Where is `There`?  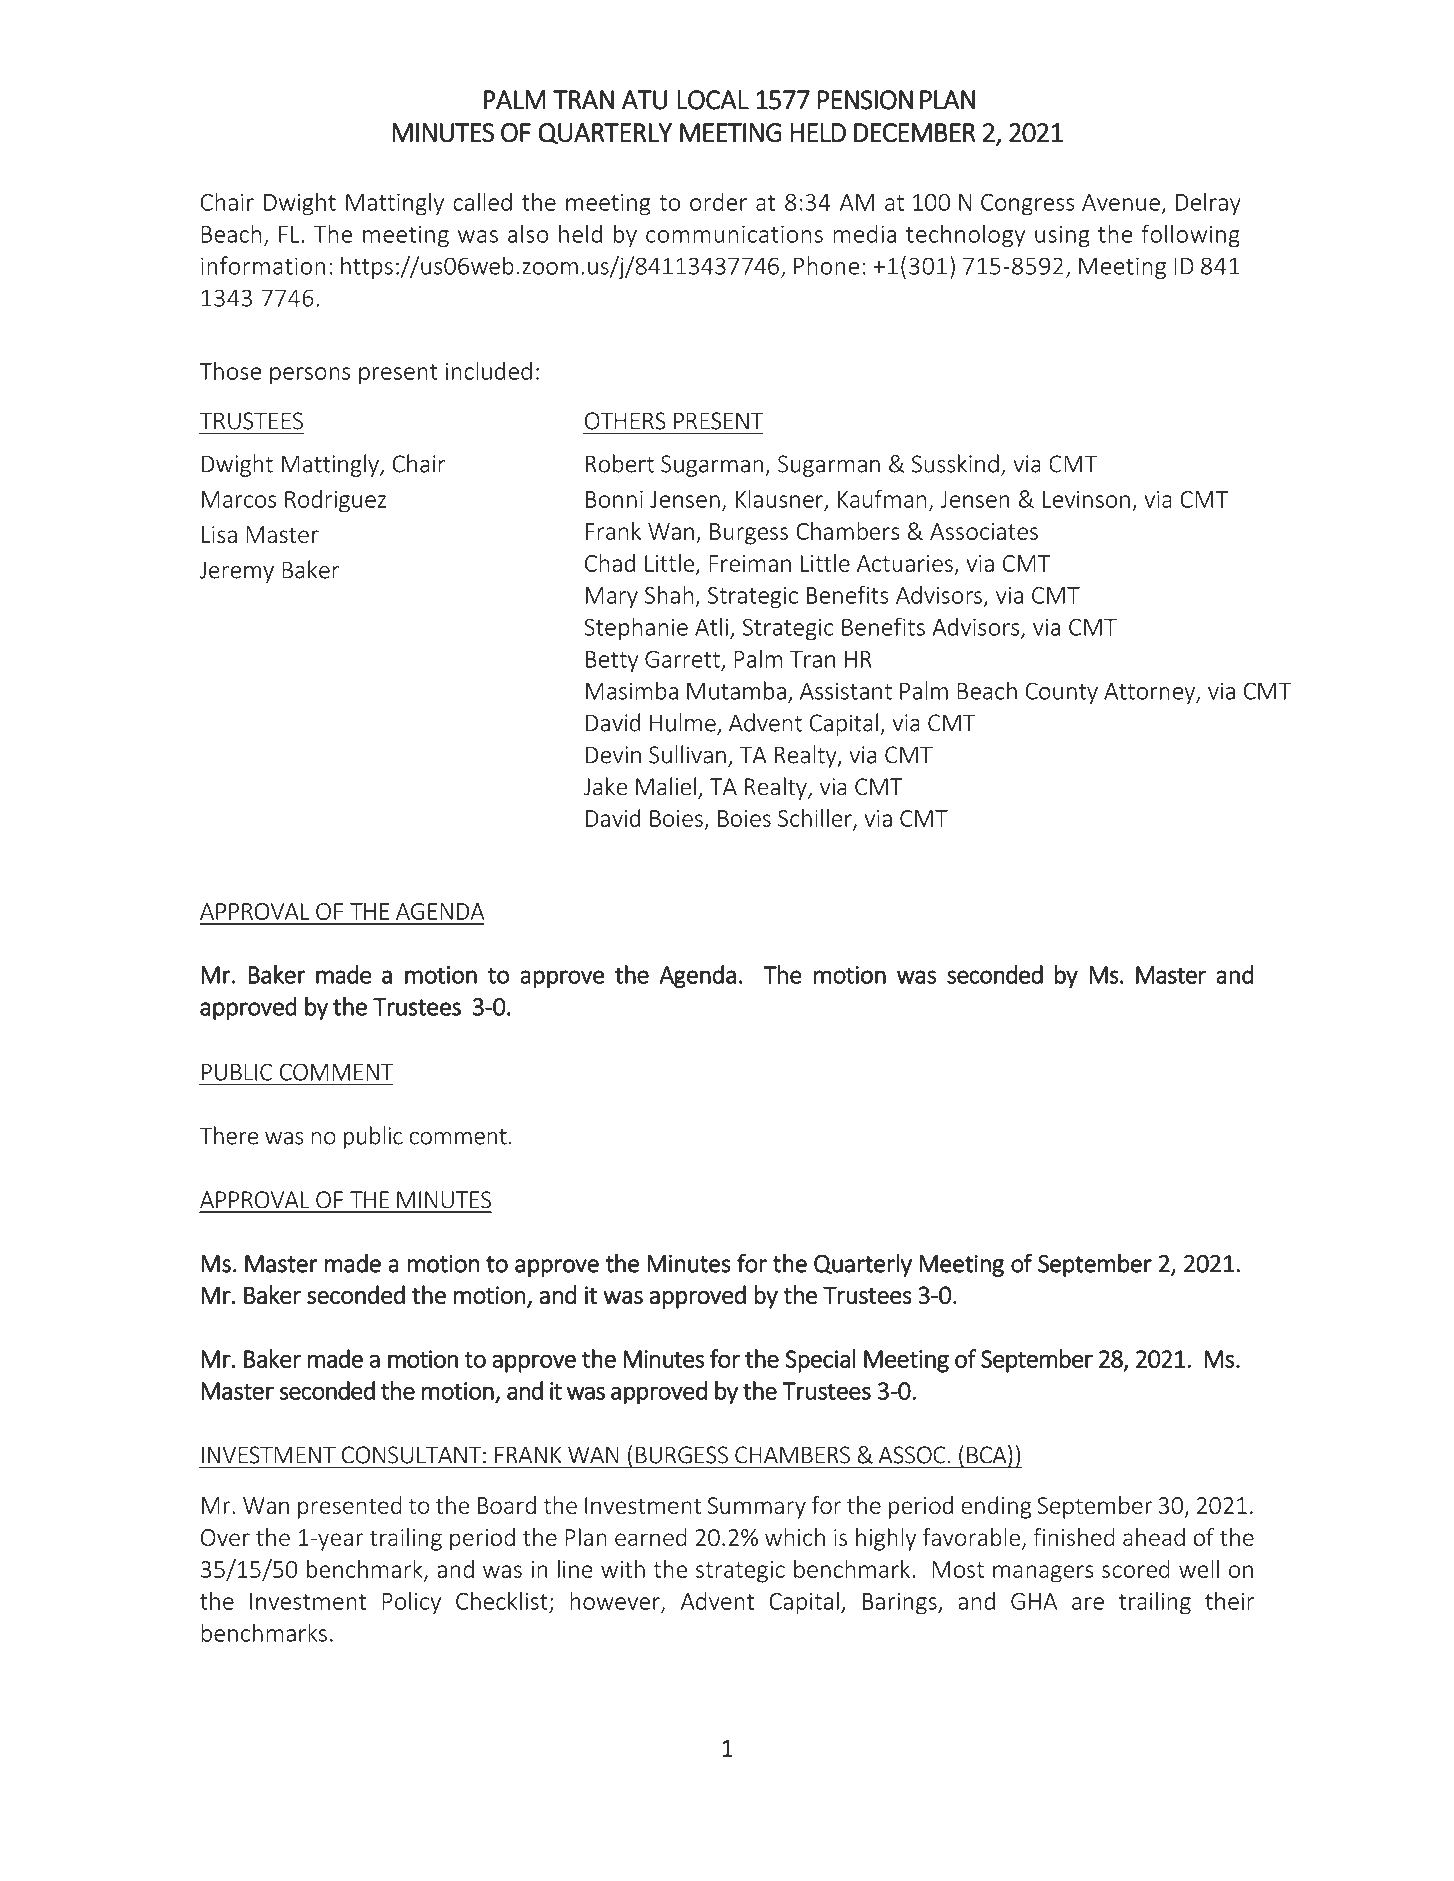
There is located at coordinates (229, 1135).
